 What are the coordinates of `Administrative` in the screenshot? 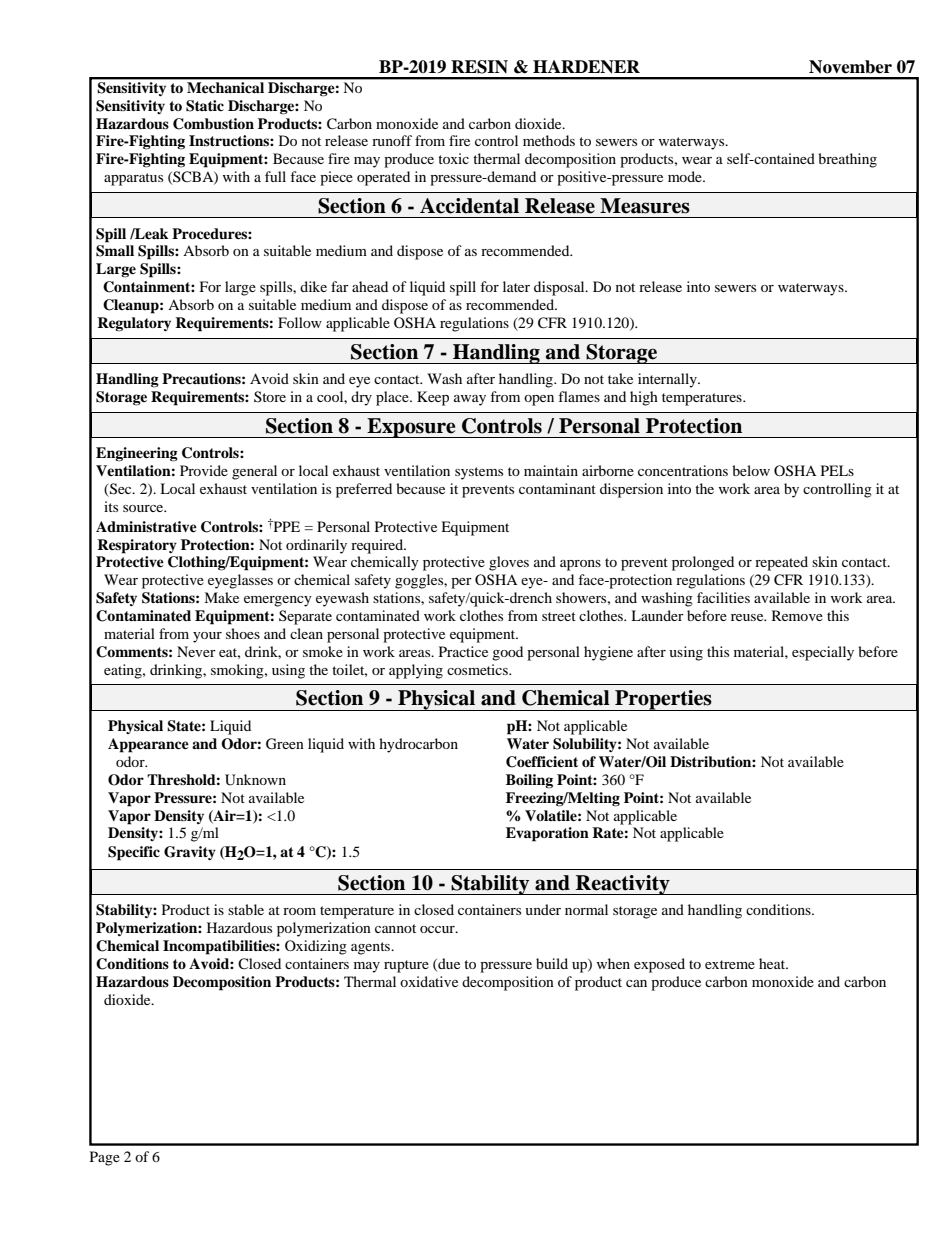 It's located at (146, 526).
